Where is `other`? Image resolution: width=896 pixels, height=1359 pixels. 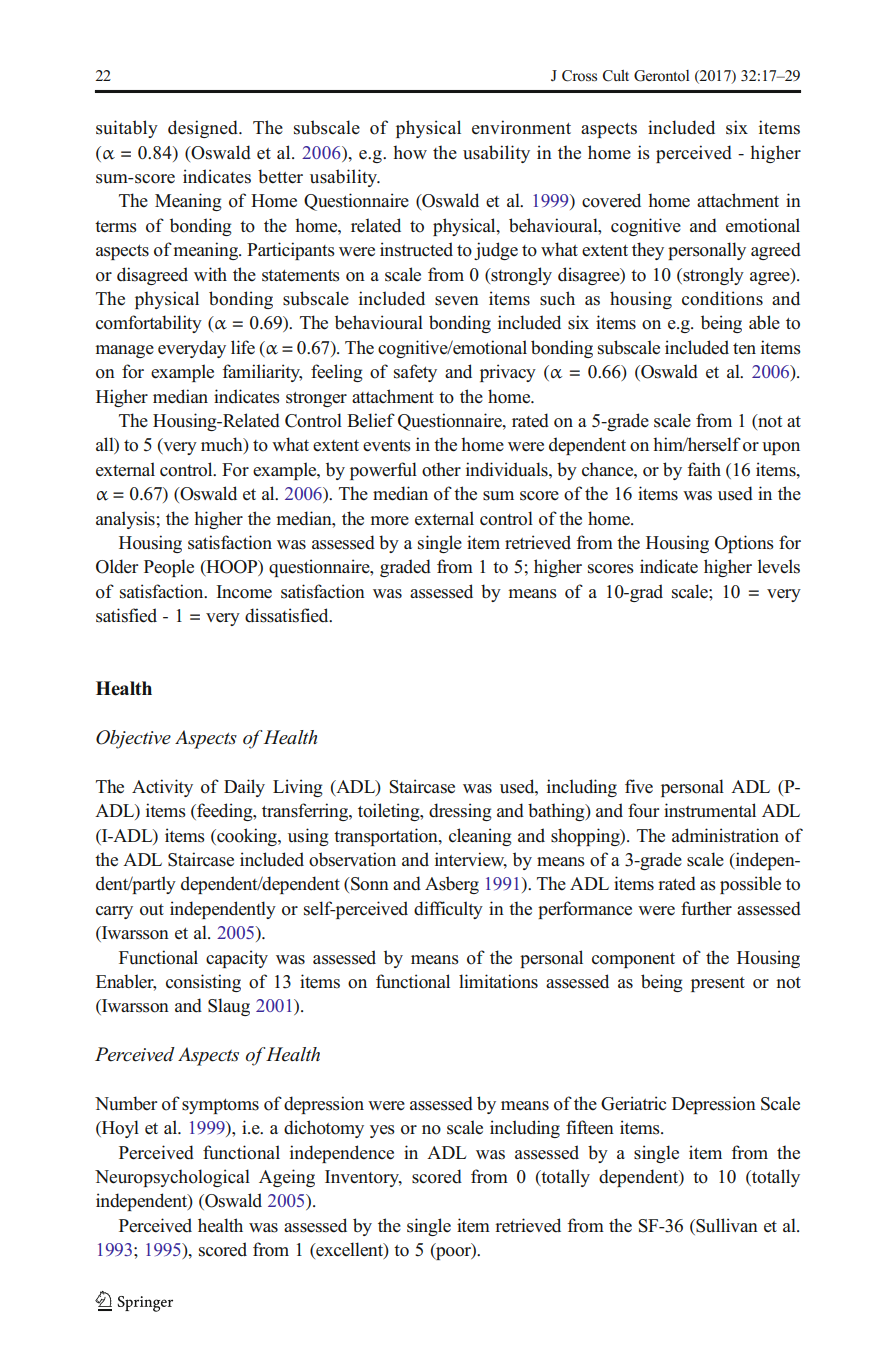
other is located at coordinates (441, 469).
